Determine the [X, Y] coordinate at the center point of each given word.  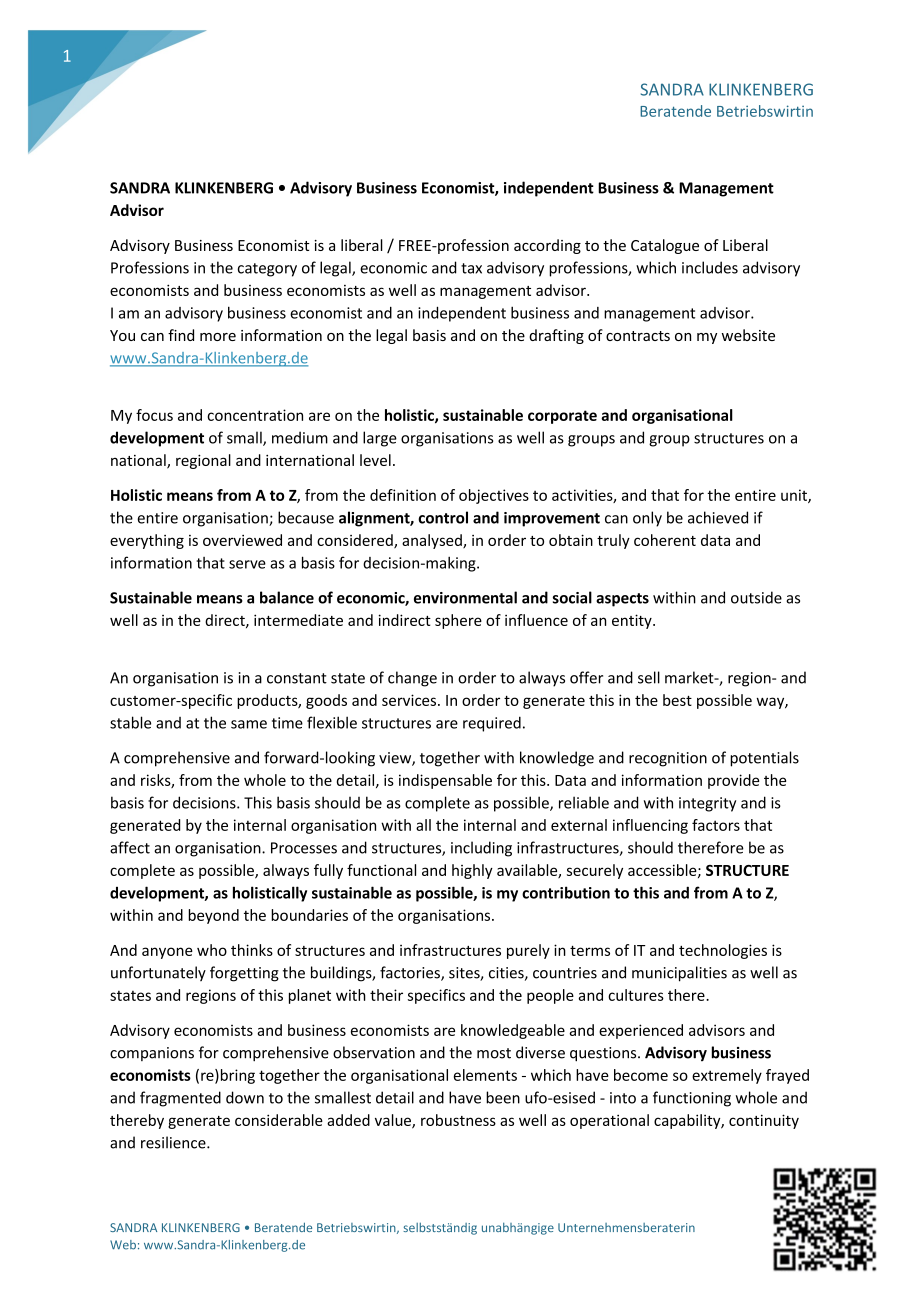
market [690, 677]
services [409, 700]
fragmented [180, 1099]
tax [471, 268]
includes [710, 267]
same [249, 724]
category [267, 270]
